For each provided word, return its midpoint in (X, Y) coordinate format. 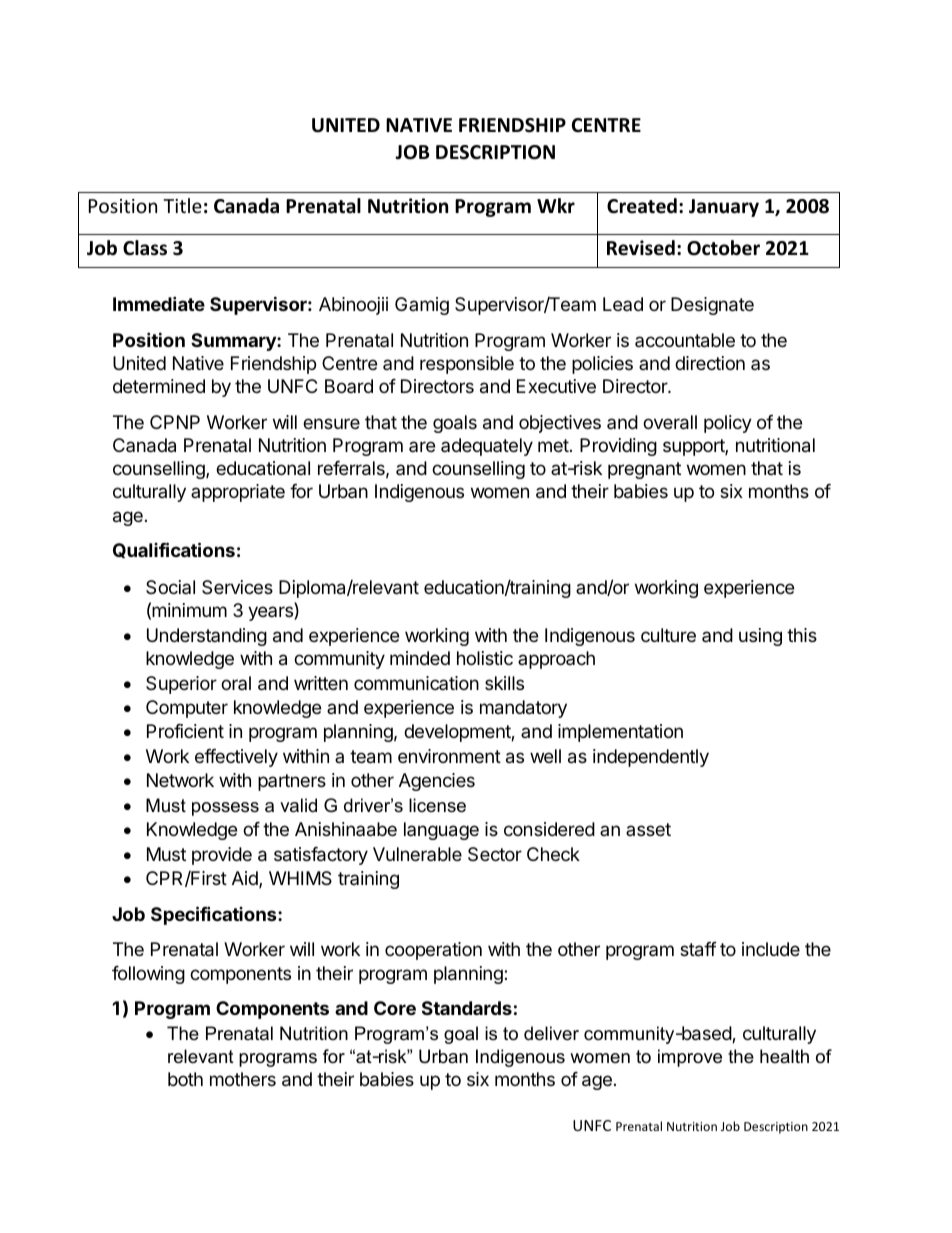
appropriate (238, 493)
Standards (467, 1008)
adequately (487, 447)
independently (651, 758)
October (723, 248)
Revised (641, 248)
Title (182, 205)
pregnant (644, 470)
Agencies (437, 782)
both (185, 1079)
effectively (236, 758)
